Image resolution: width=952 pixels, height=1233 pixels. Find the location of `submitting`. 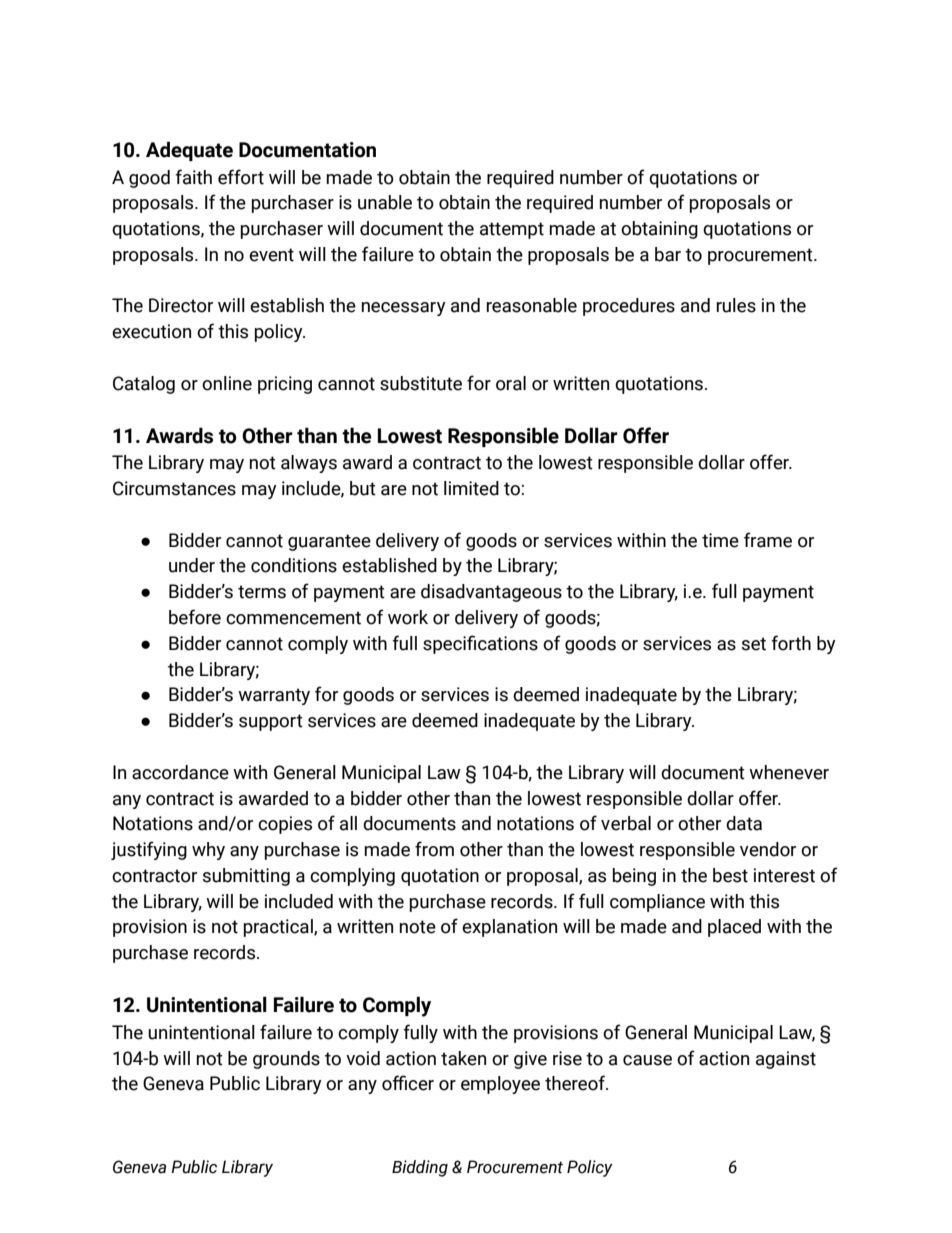

submitting is located at coordinates (246, 877).
